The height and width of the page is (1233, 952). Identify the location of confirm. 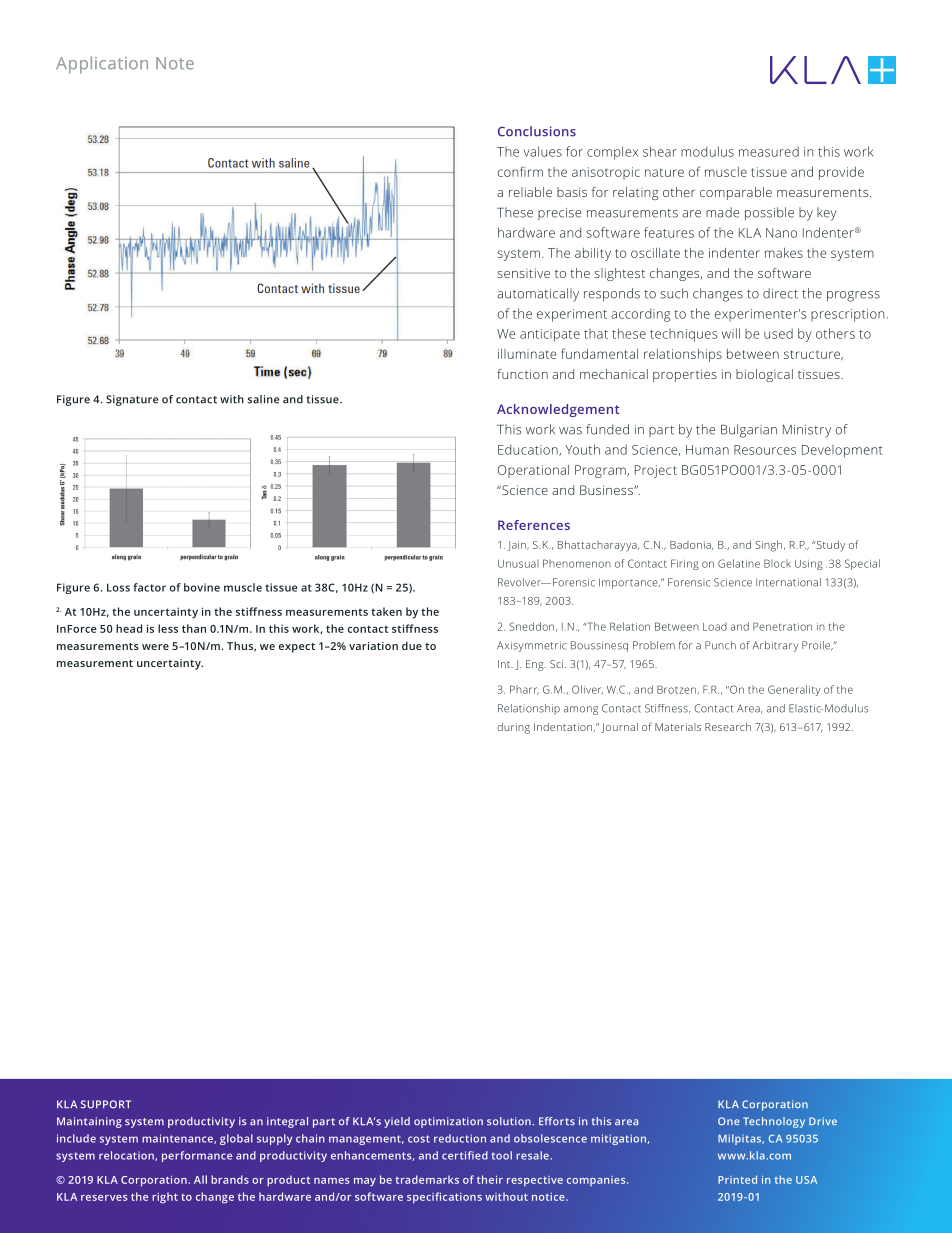
(520, 171).
